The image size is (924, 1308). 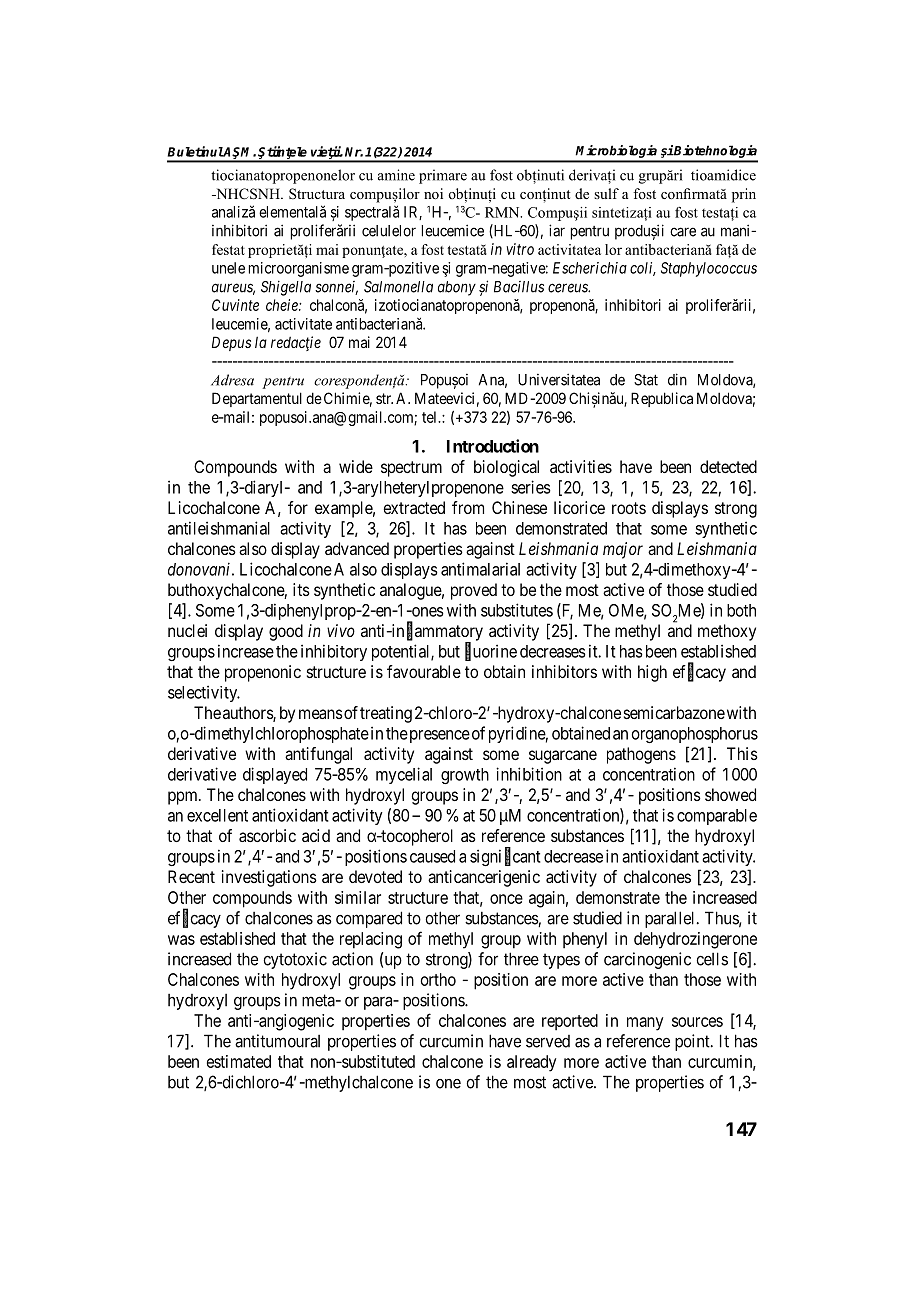 I want to click on estimated, so click(x=239, y=1061).
